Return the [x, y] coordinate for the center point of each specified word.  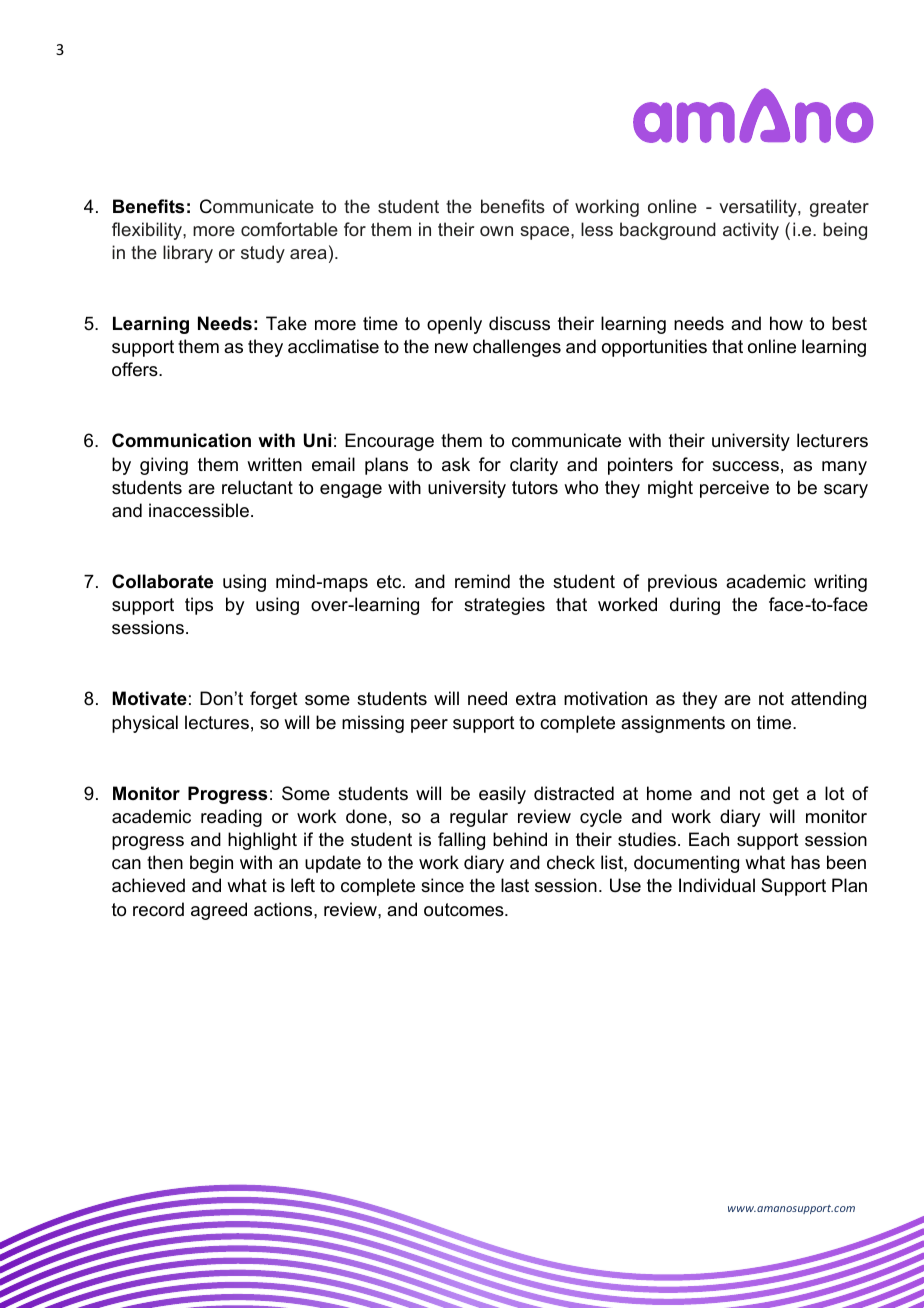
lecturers [832, 440]
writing [840, 583]
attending [828, 700]
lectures [217, 722]
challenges [517, 348]
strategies [504, 606]
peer [429, 726]
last [515, 885]
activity [751, 231]
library [188, 254]
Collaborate [162, 581]
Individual [717, 885]
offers [136, 369]
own [496, 231]
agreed [219, 911]
